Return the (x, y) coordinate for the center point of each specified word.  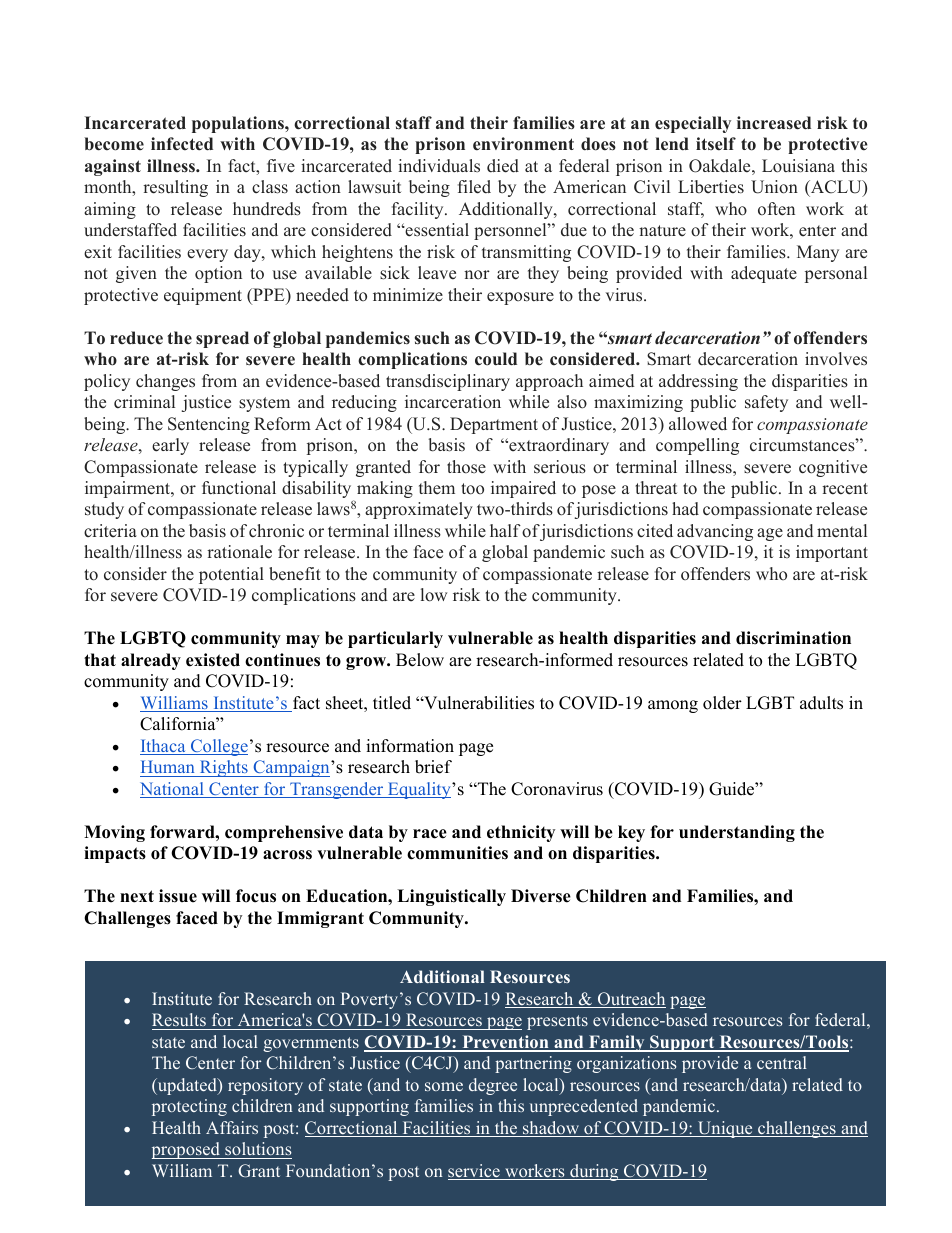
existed (213, 660)
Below (420, 660)
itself (716, 144)
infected (182, 144)
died (503, 166)
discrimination (793, 638)
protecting (189, 1107)
